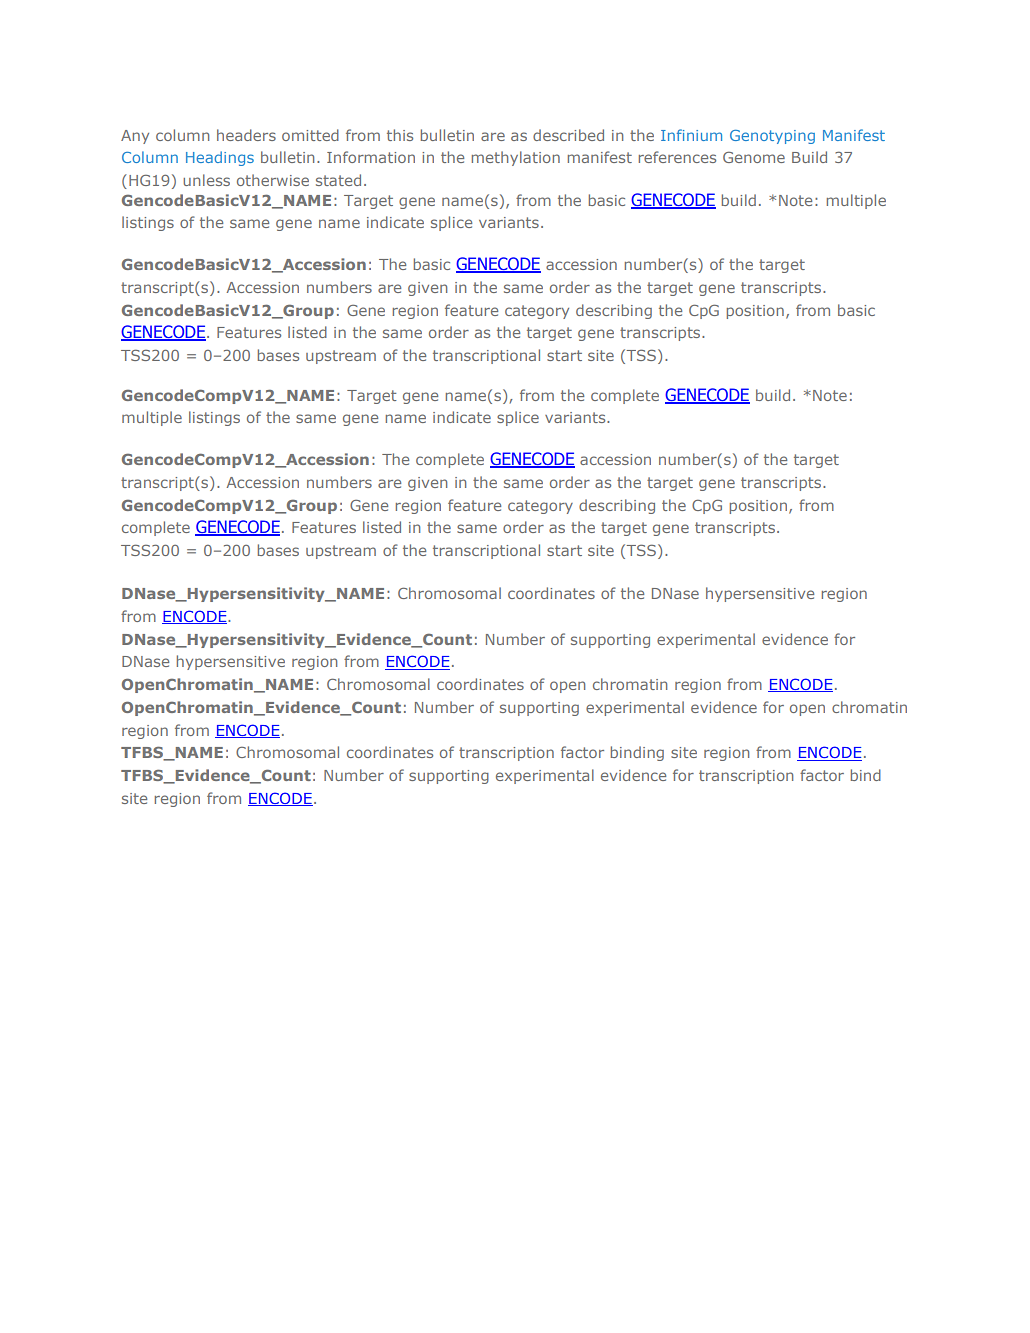 Image resolution: width=1030 pixels, height=1333 pixels. I want to click on Genotyping, so click(772, 137).
